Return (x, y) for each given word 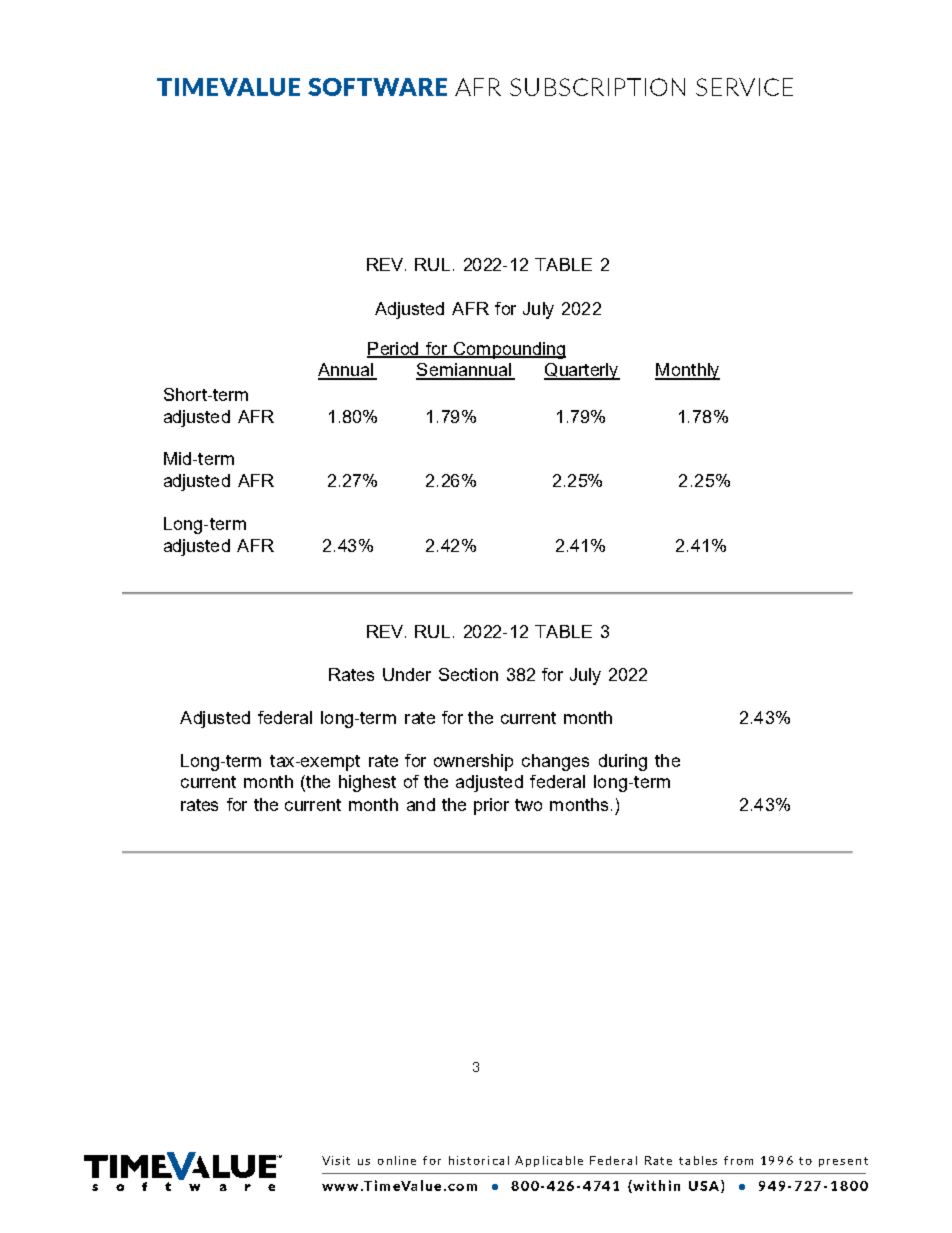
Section (468, 674)
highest (367, 783)
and (421, 804)
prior (491, 806)
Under (407, 674)
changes (555, 762)
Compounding (508, 350)
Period (393, 349)
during (623, 762)
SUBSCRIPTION (597, 87)
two (528, 805)
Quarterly (582, 371)
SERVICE (744, 87)
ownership (473, 762)
